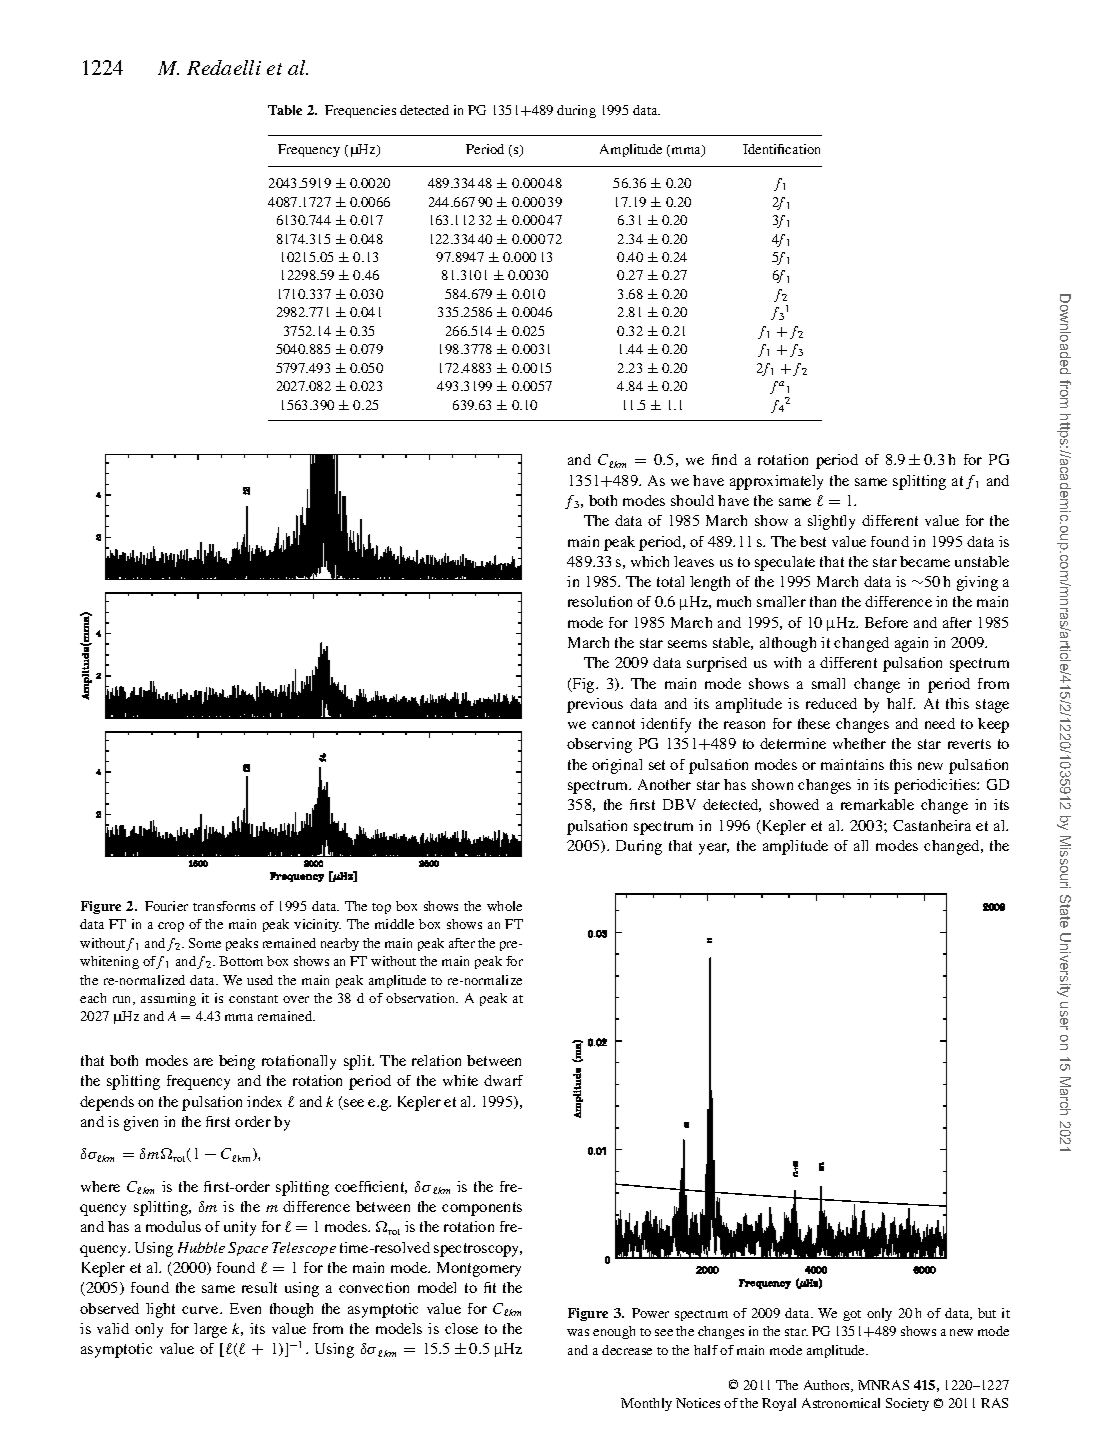 The height and width of the document is (1448, 1102). Describe the element at coordinates (203, 1062) in the document. I see `are` at that location.
